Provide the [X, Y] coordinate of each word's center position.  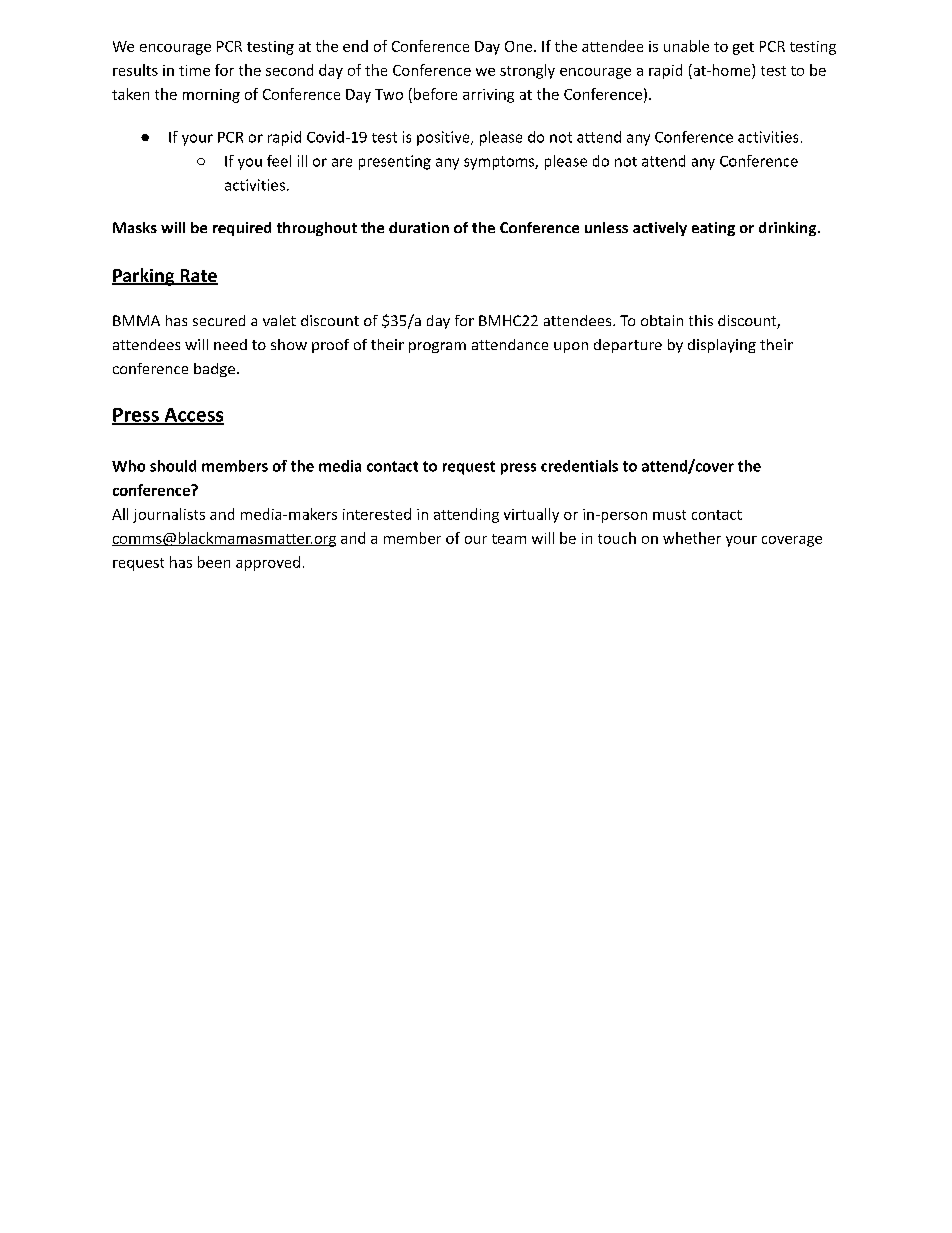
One [520, 46]
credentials [579, 466]
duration [419, 227]
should [173, 466]
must [669, 515]
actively [660, 229]
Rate [198, 277]
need [230, 344]
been [214, 562]
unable [686, 46]
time [194, 70]
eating [713, 229]
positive [444, 138]
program [437, 347]
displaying [722, 346]
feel [279, 161]
